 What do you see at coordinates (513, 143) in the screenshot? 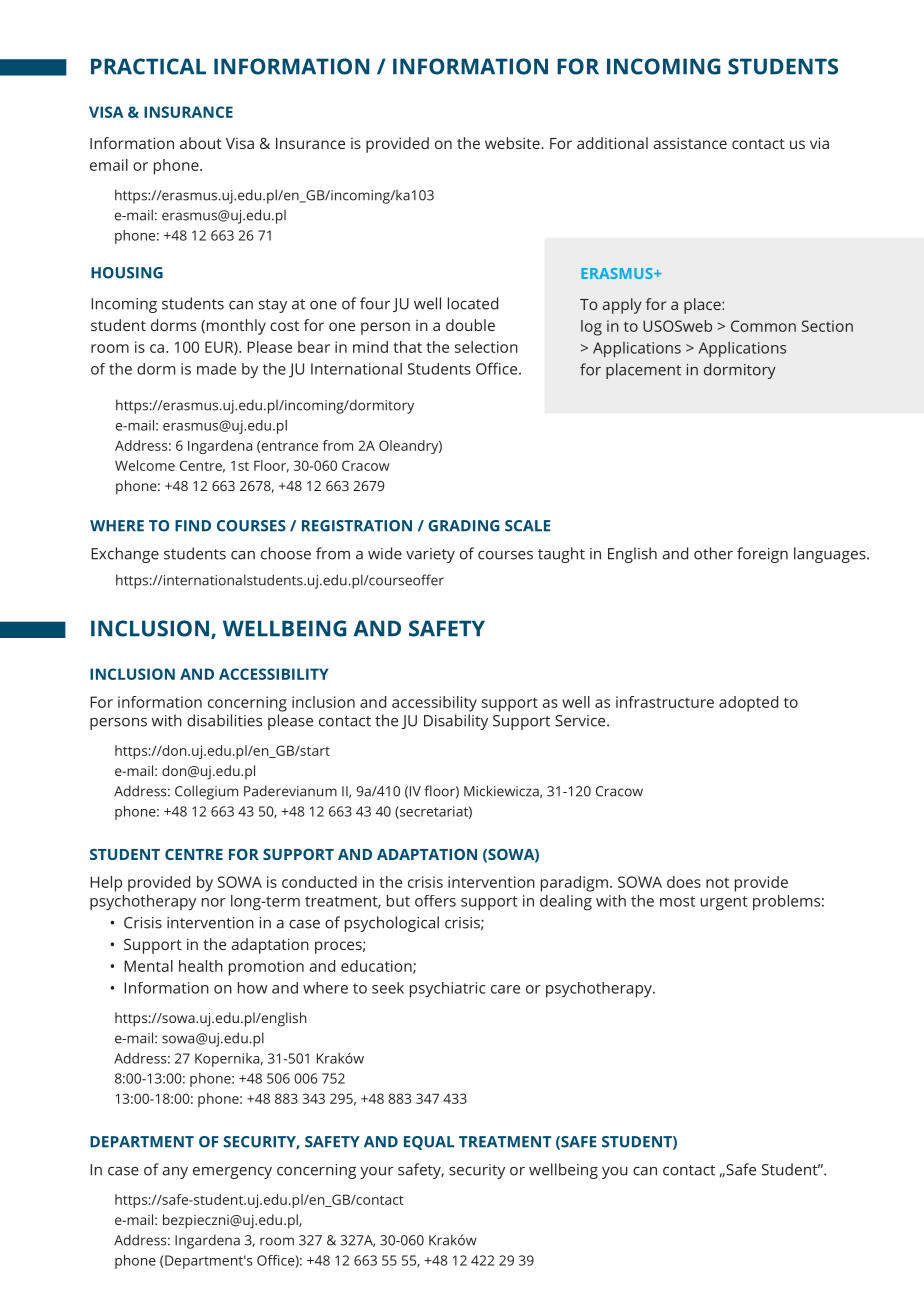
I see `website` at bounding box center [513, 143].
